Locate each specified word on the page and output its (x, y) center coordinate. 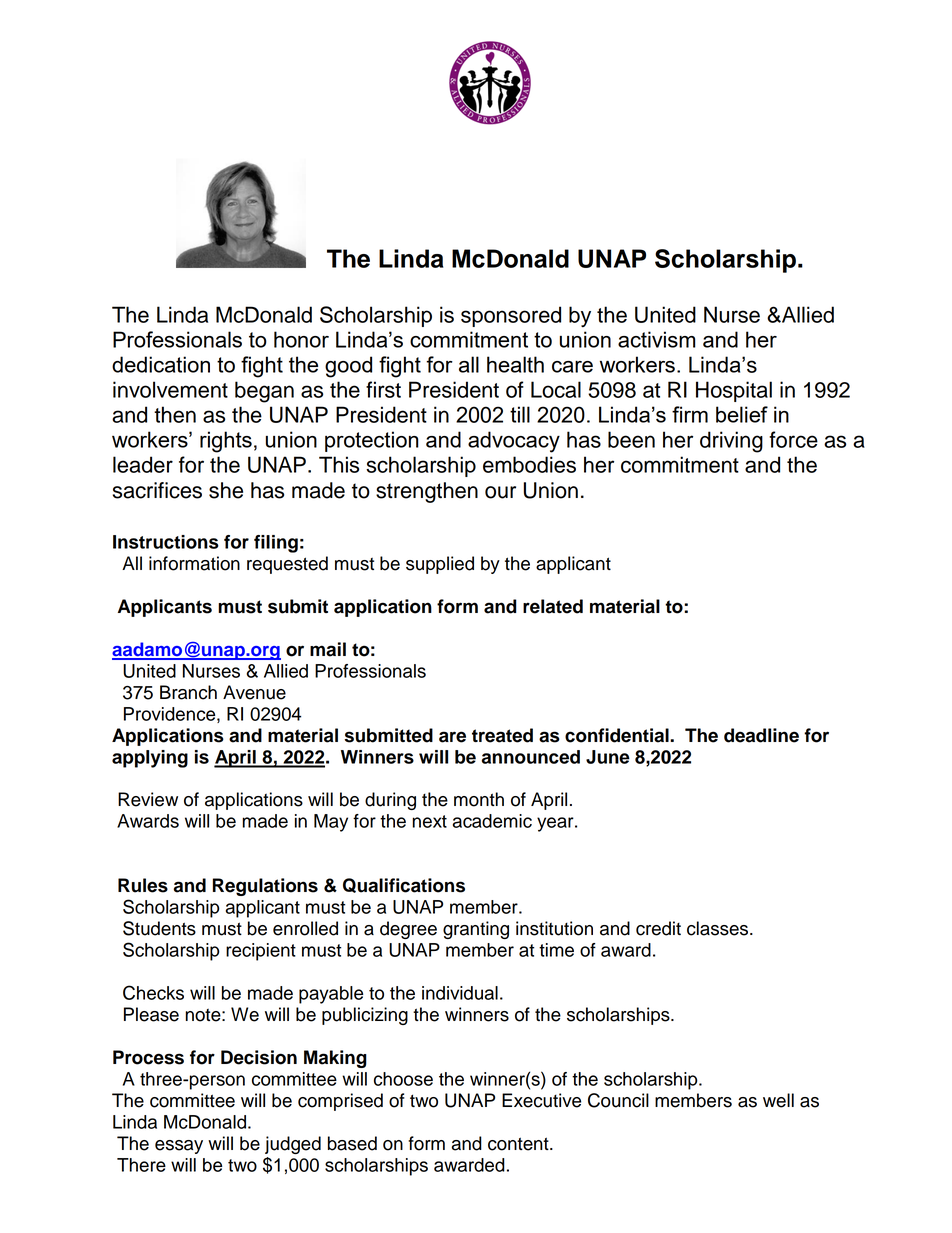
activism (656, 339)
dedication (161, 364)
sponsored (511, 316)
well (778, 1100)
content (519, 1144)
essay (179, 1147)
